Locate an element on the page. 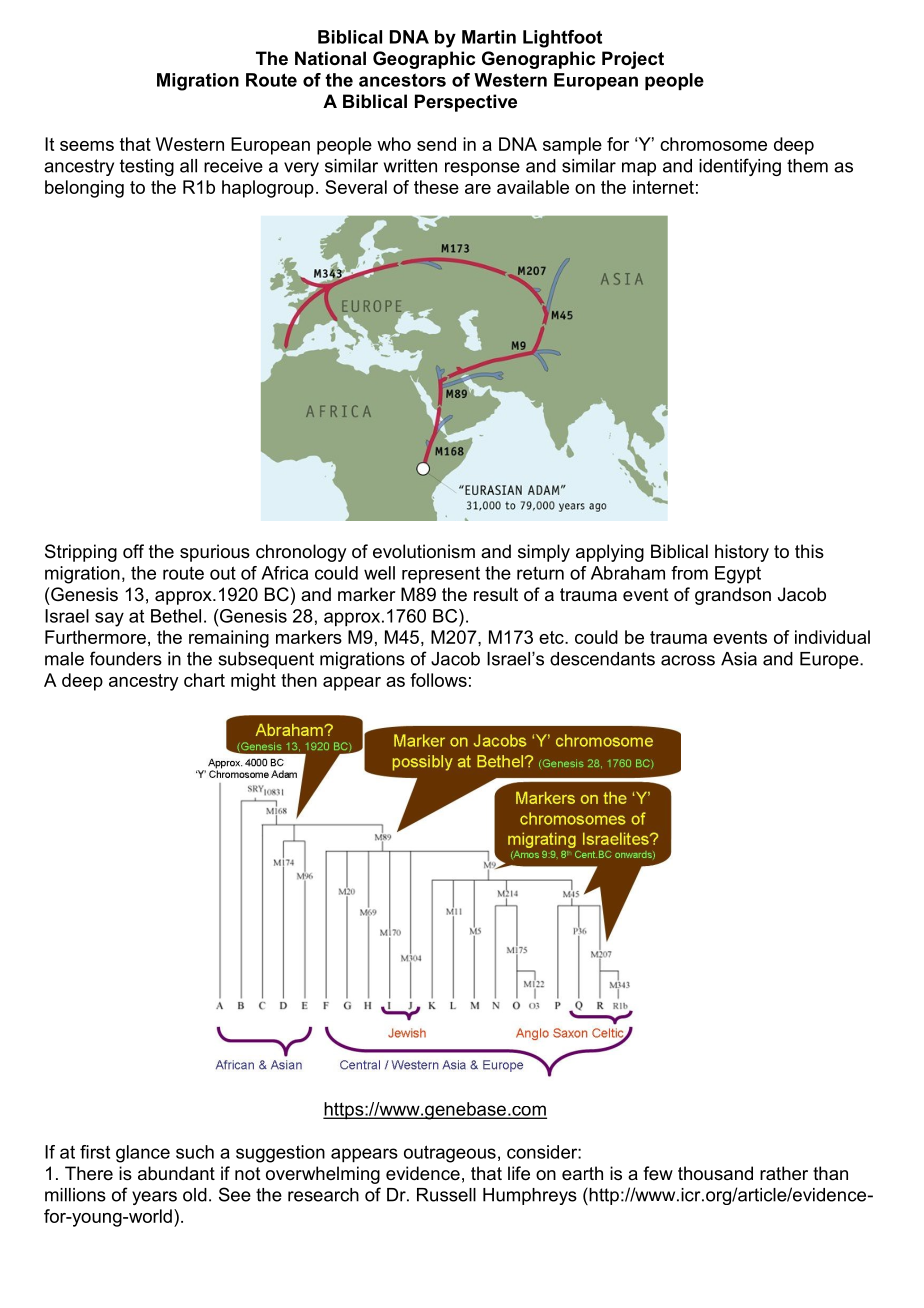  seems is located at coordinates (87, 146).
